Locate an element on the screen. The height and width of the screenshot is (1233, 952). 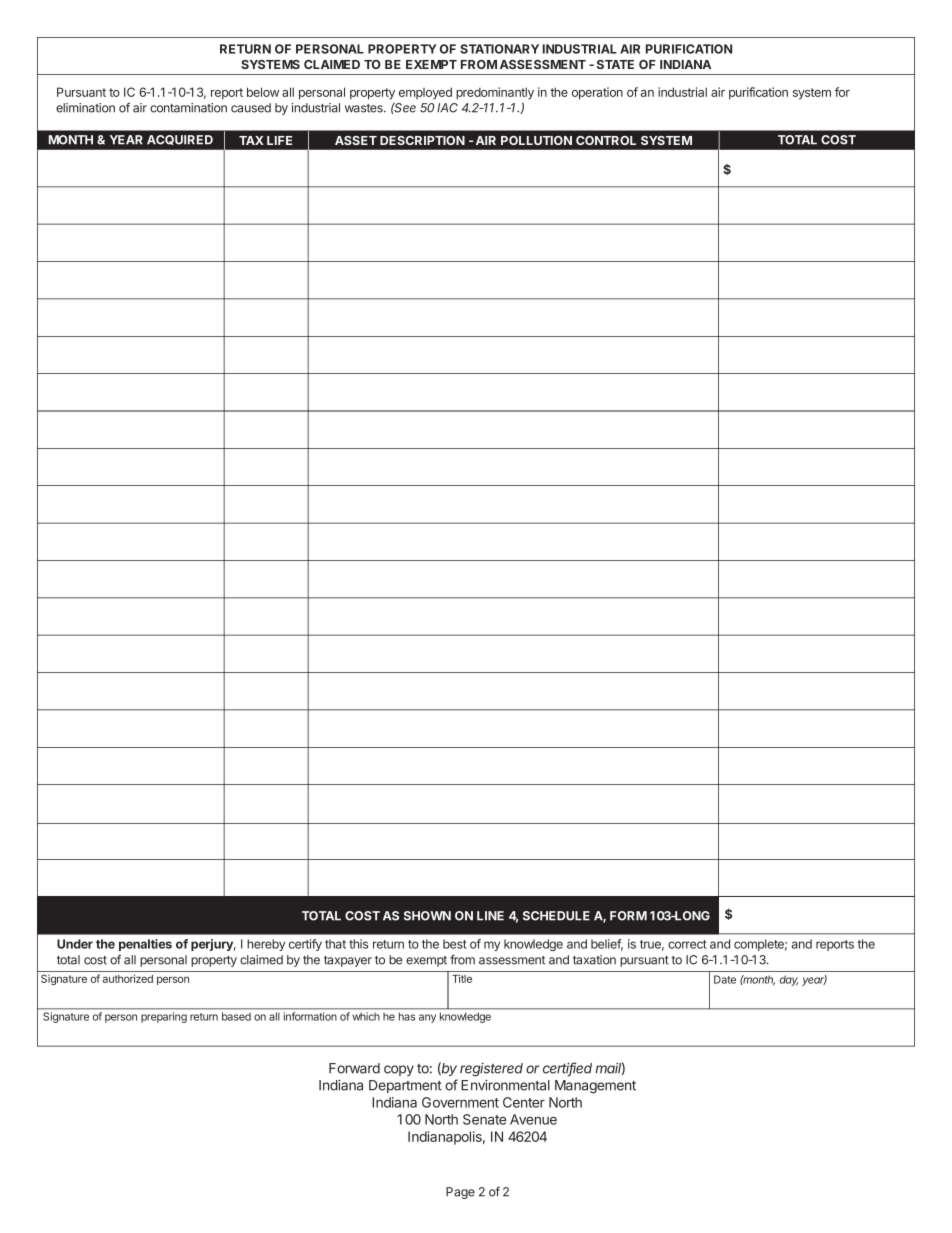
STATE is located at coordinates (615, 64).
